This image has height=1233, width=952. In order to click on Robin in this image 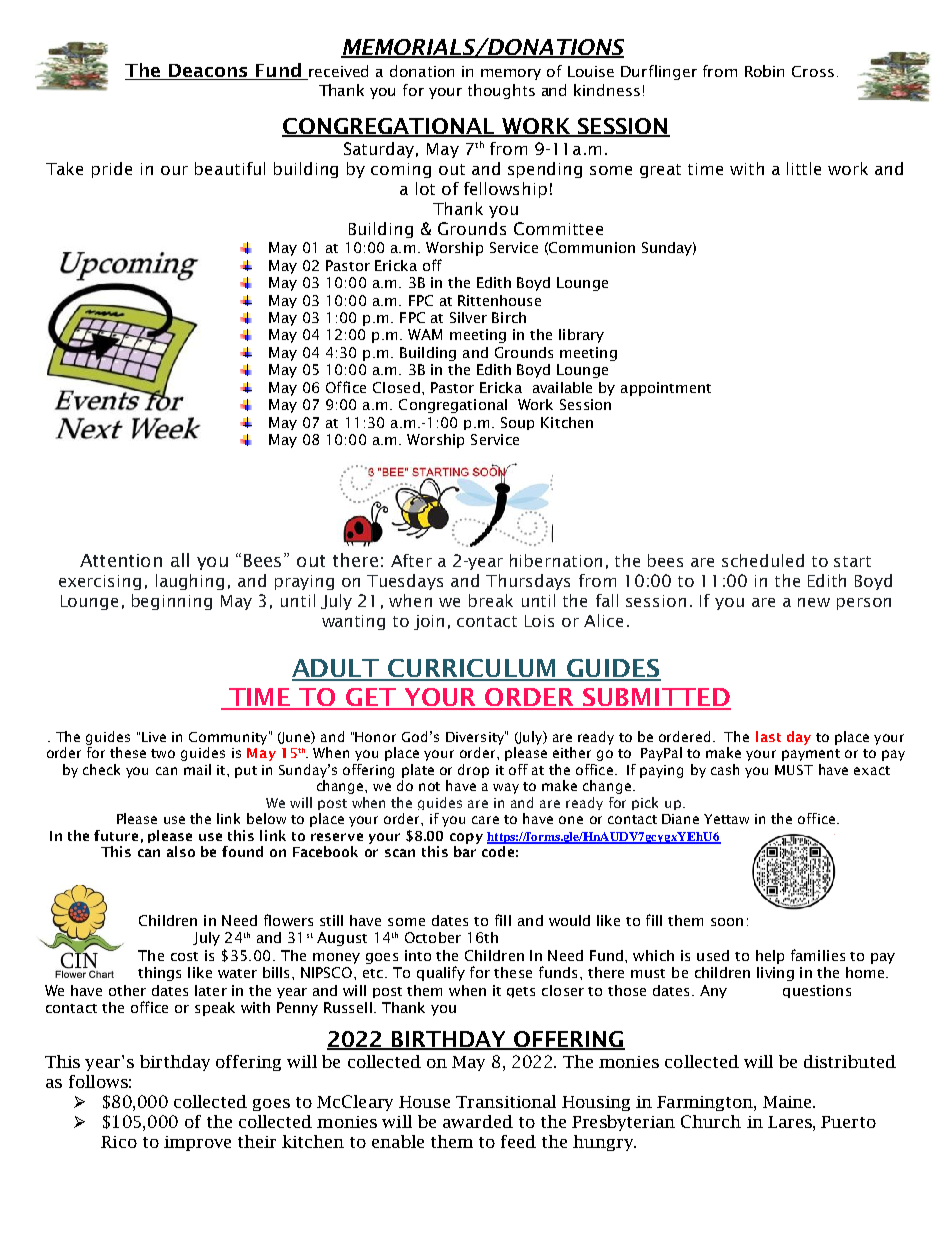, I will do `click(764, 71)`.
